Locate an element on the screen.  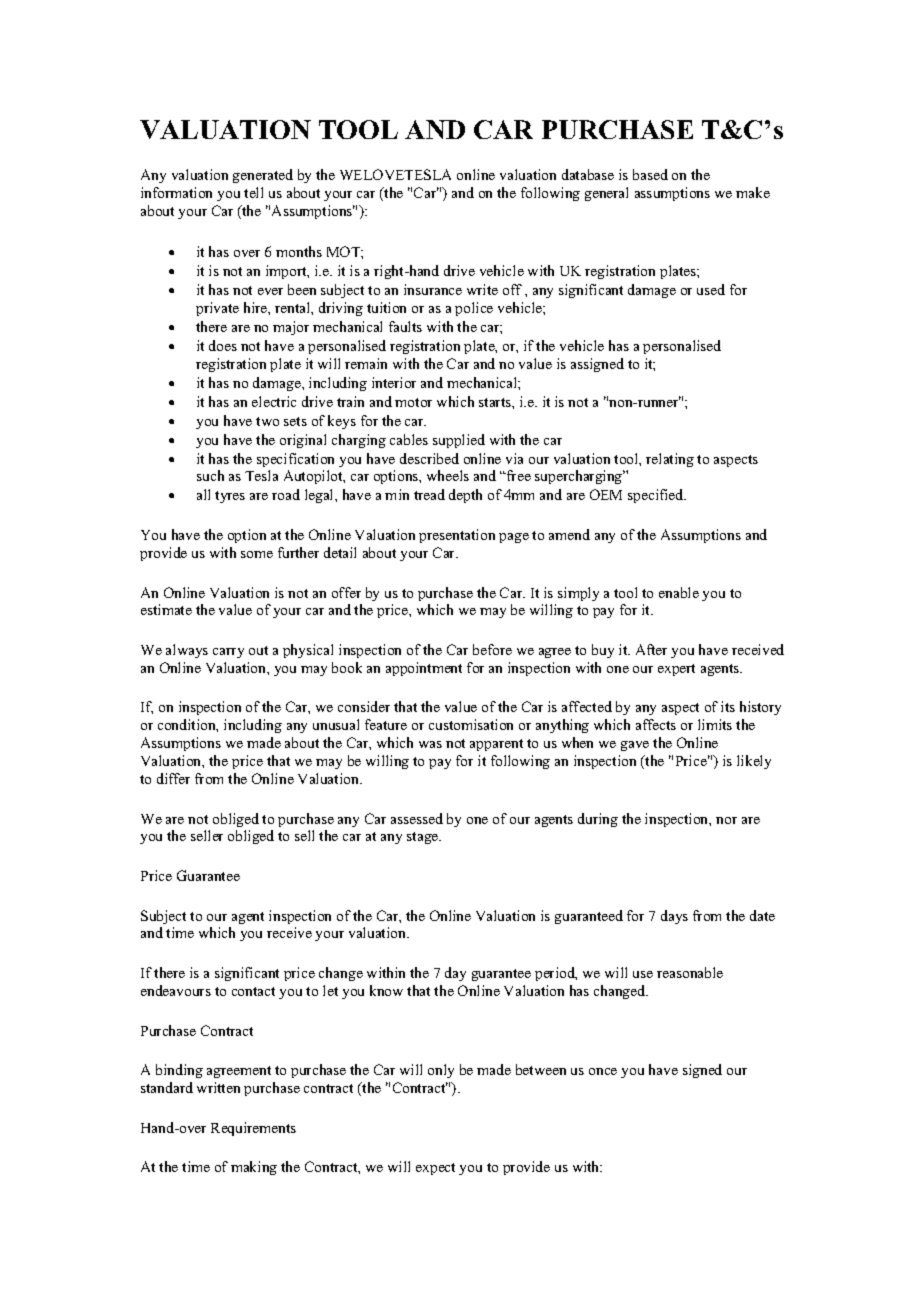
based is located at coordinates (650, 174).
